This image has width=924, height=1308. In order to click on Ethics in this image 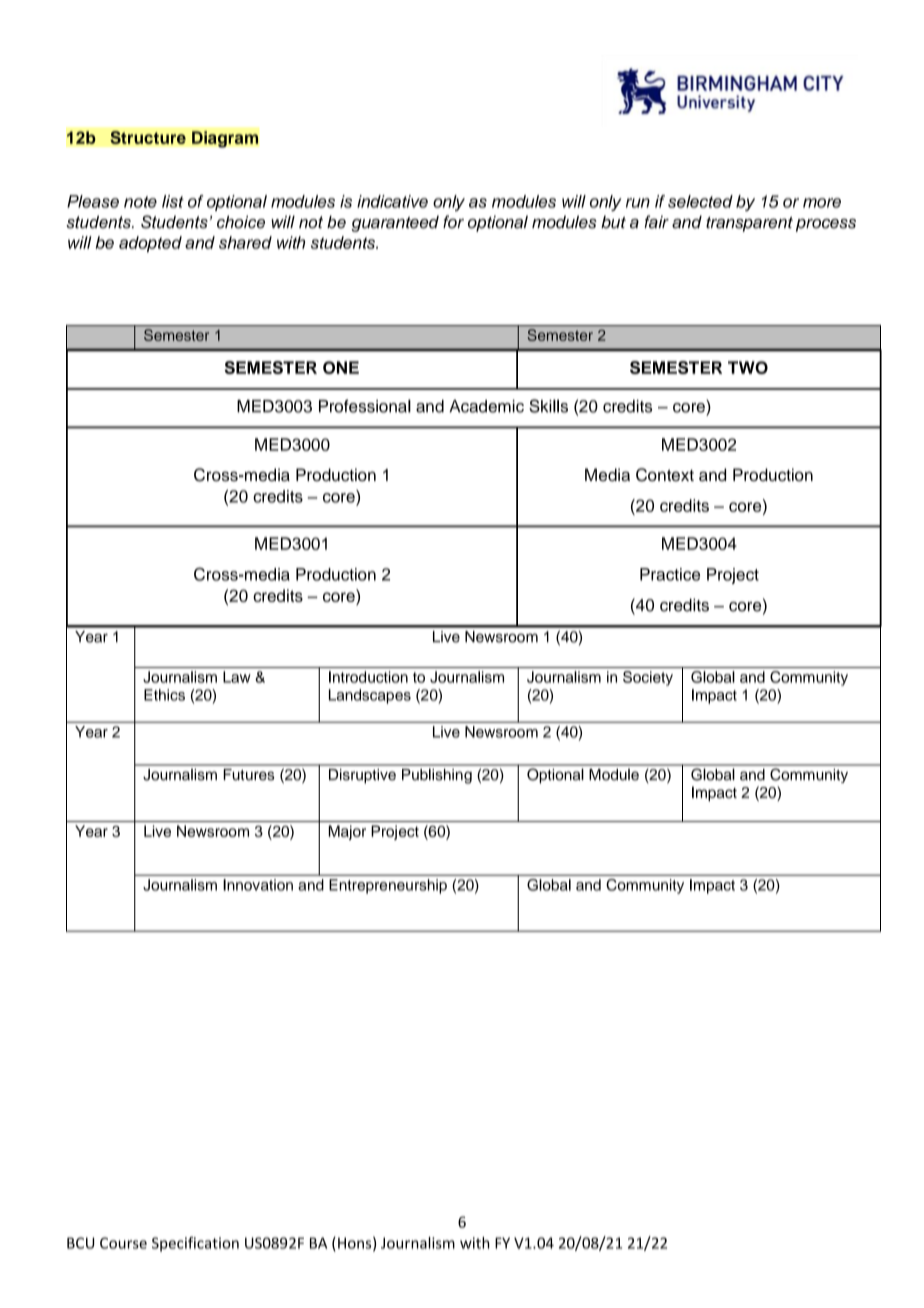, I will do `click(164, 695)`.
